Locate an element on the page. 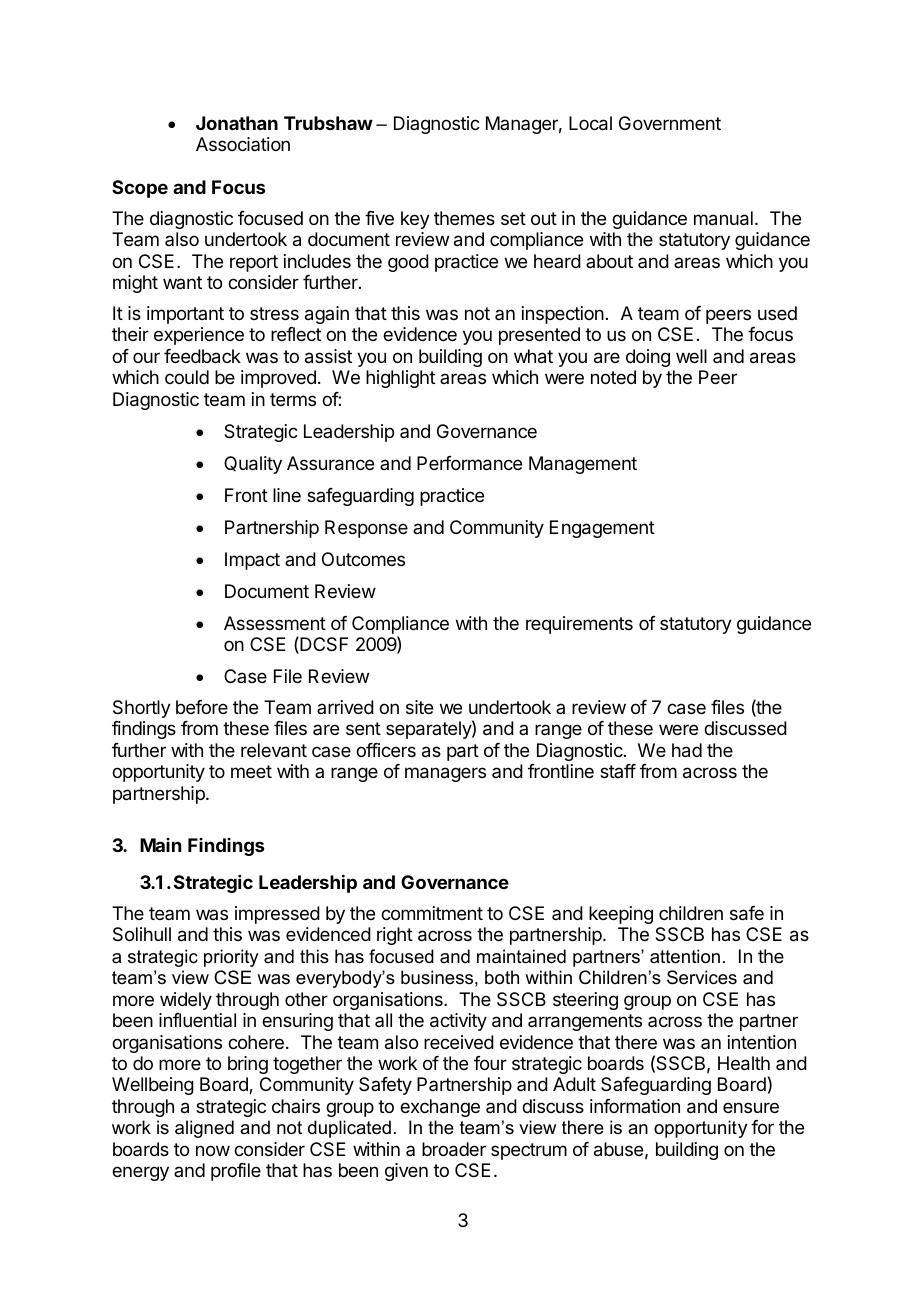 The height and width of the page is (1308, 924). broader is located at coordinates (454, 1149).
